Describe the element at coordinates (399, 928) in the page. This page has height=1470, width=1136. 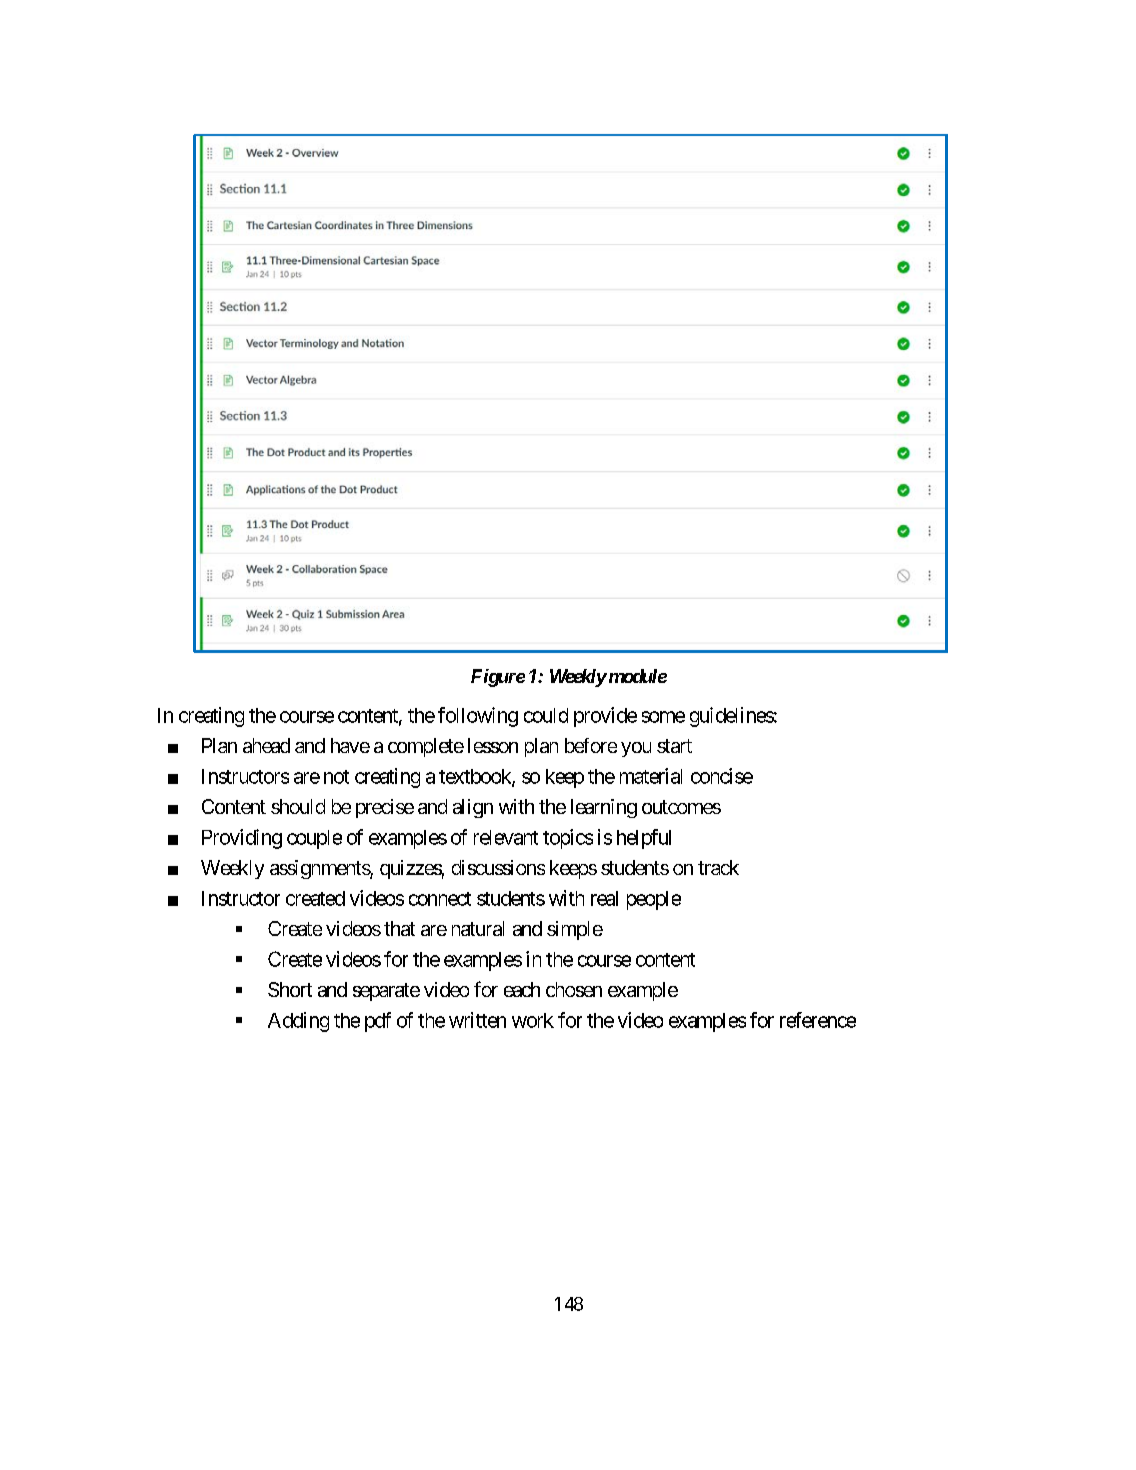
I see `that` at that location.
